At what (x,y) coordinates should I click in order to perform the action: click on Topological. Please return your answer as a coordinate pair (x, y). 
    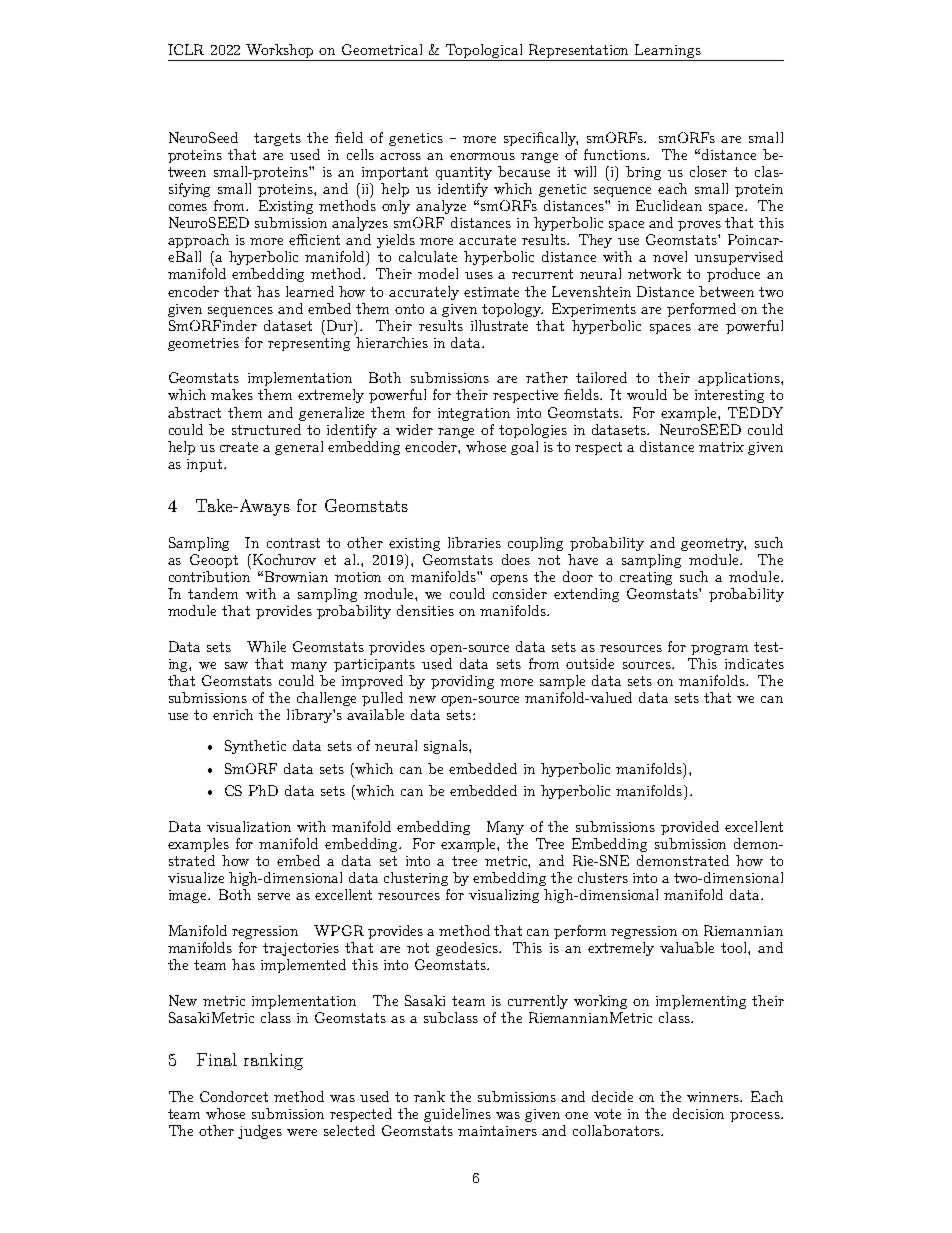
    Looking at the image, I should click on (485, 52).
